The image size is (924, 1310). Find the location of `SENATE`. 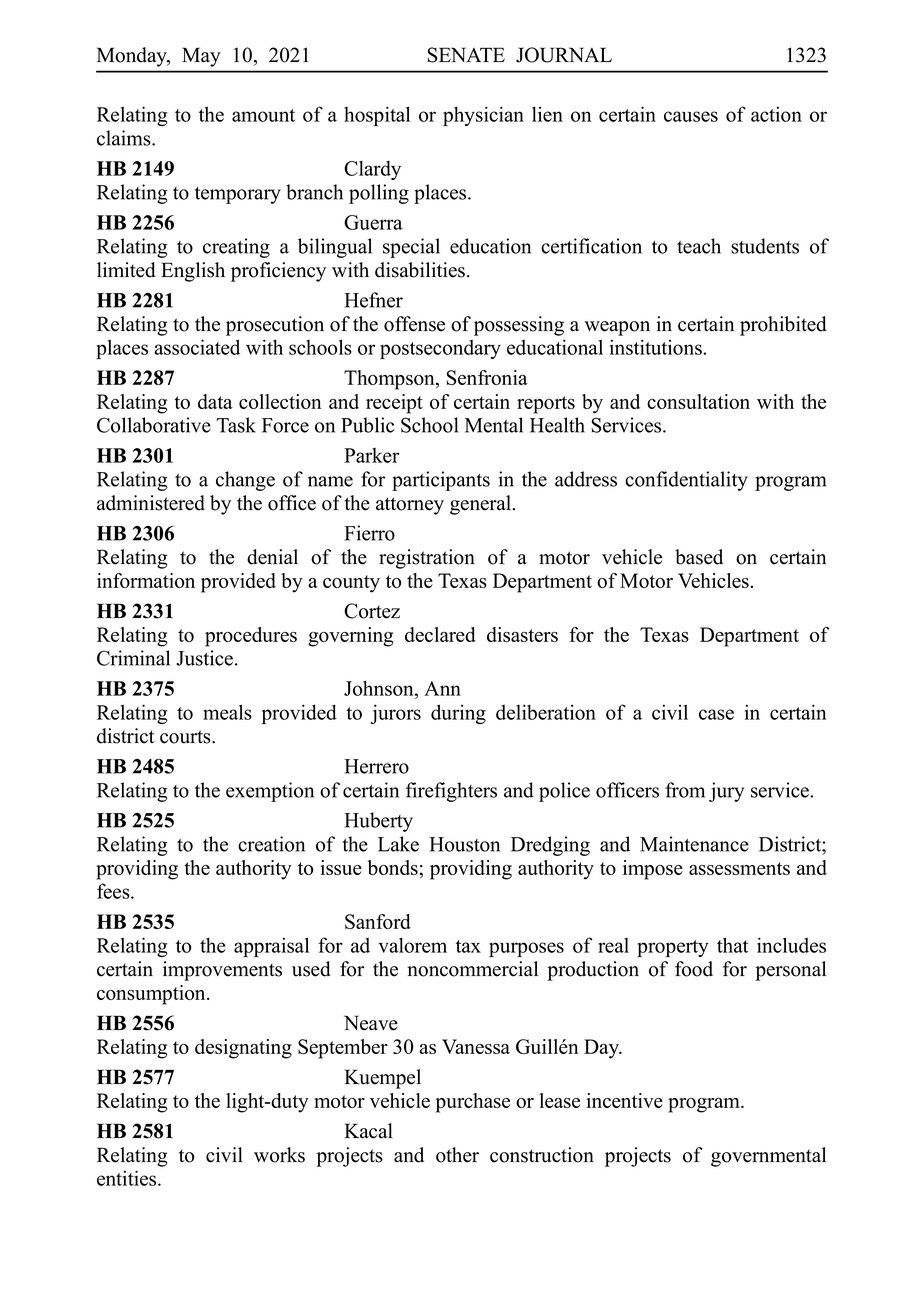

SENATE is located at coordinates (466, 55).
